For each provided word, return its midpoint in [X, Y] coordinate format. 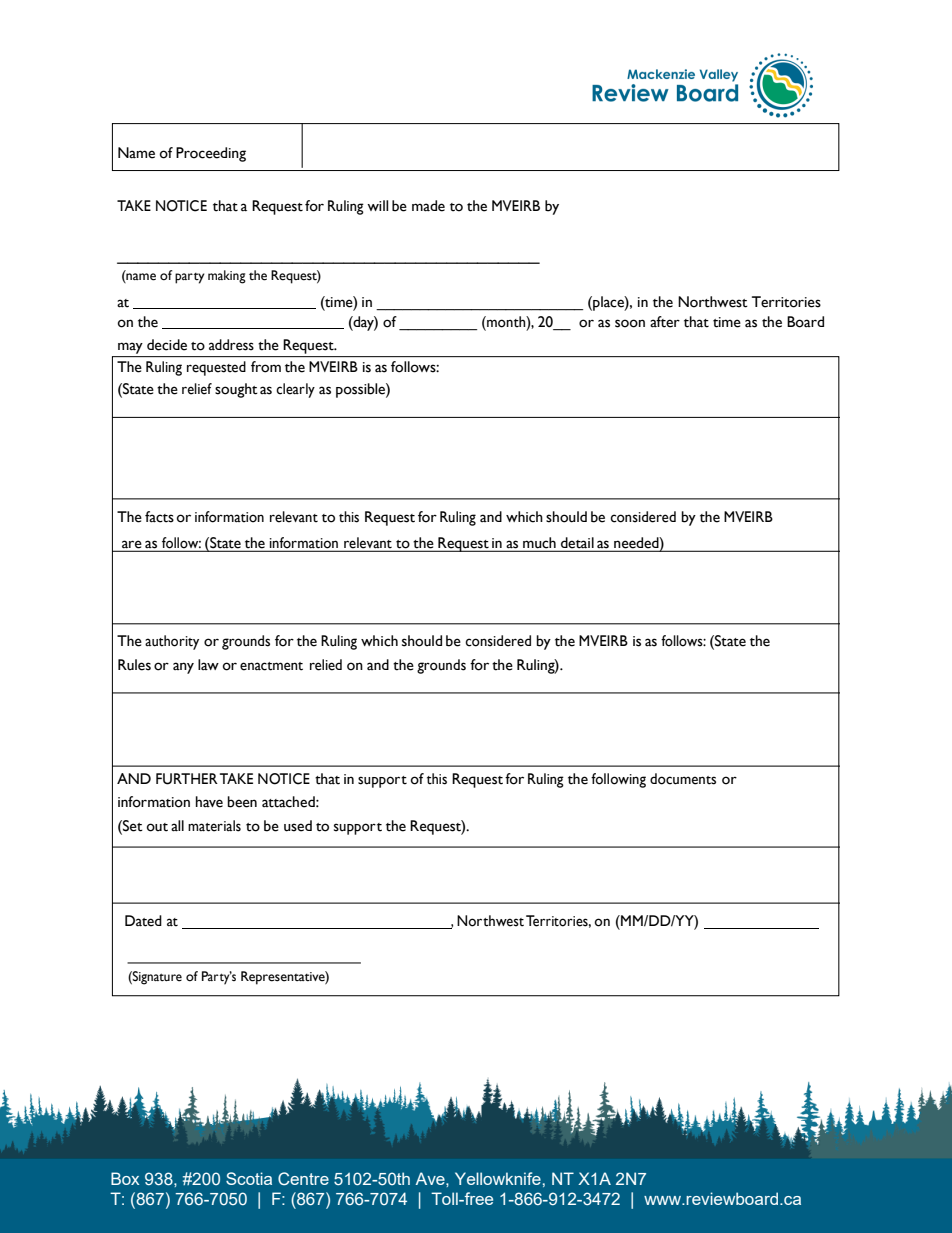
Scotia [249, 1178]
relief [197, 389]
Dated [143, 921]
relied [326, 665]
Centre [303, 1178]
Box [125, 1178]
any [183, 668]
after [665, 322]
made [428, 206]
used [298, 826]
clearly [295, 390]
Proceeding [211, 154]
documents [683, 779]
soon [630, 323]
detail [577, 544]
